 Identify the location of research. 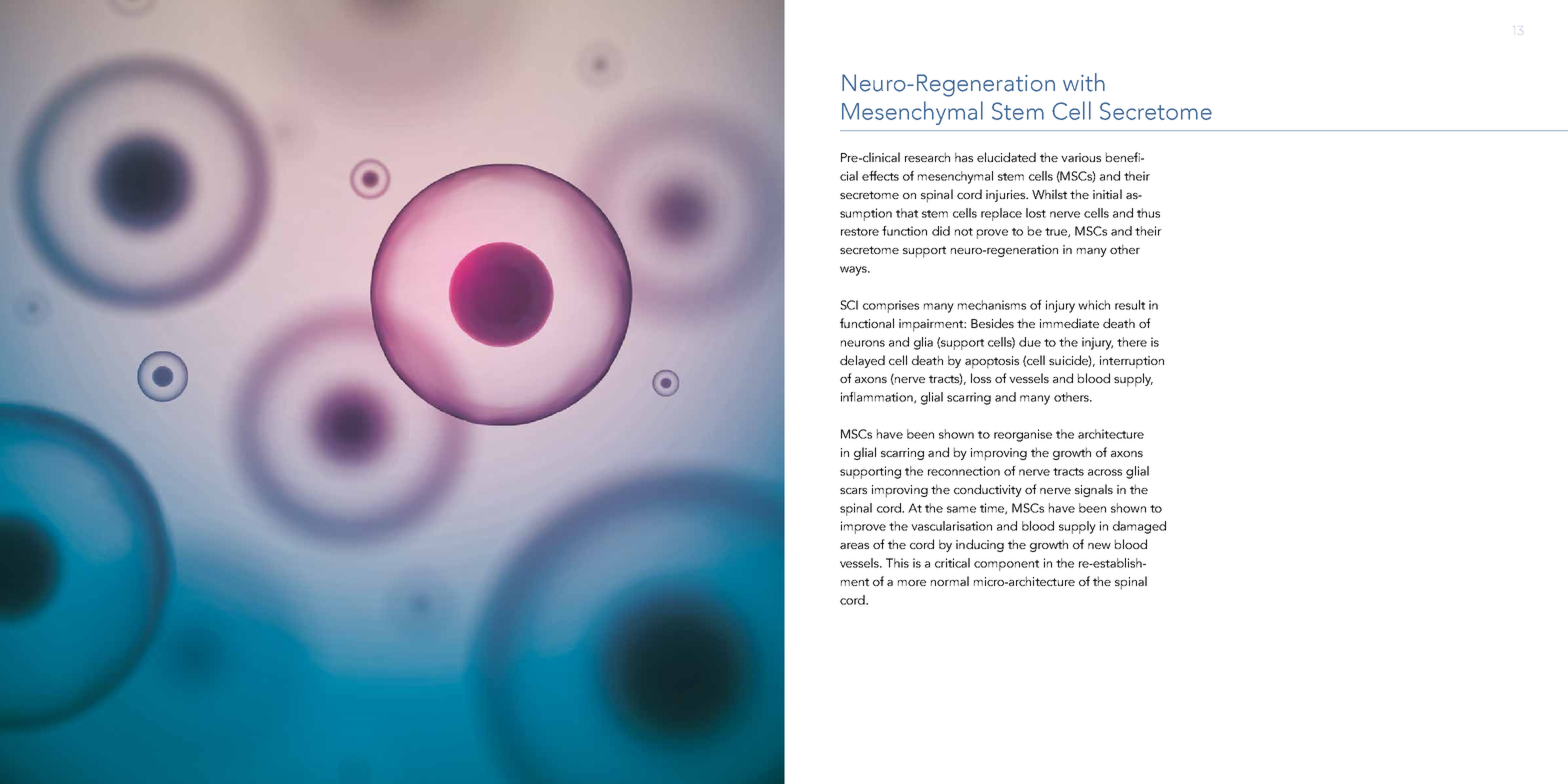
(927, 157).
